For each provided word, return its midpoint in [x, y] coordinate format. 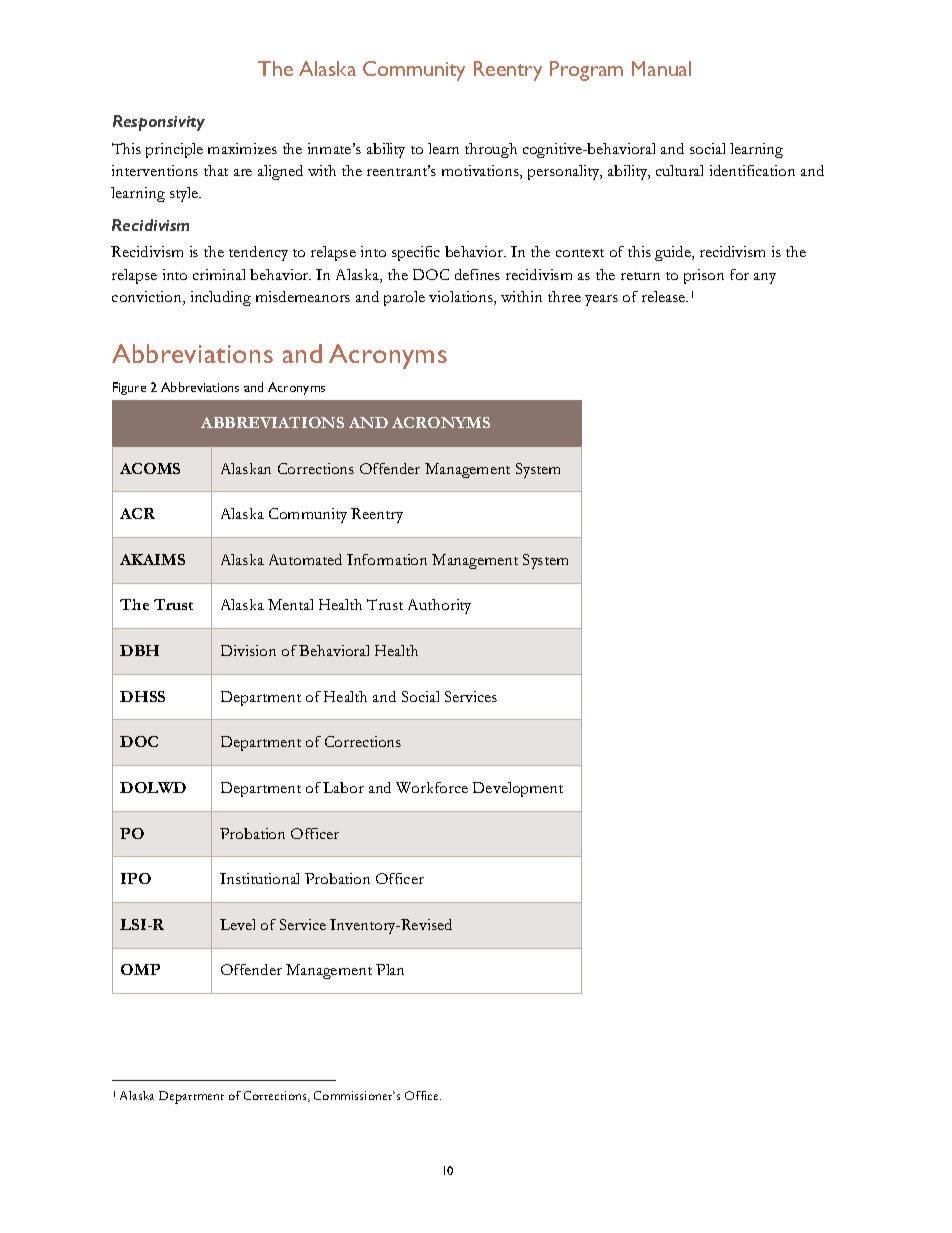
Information [387, 559]
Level [237, 924]
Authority [439, 606]
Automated [305, 559]
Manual [661, 68]
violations [462, 298]
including [221, 298]
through [491, 150]
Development [518, 789]
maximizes [242, 148]
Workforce [432, 787]
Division [248, 650]
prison [704, 276]
